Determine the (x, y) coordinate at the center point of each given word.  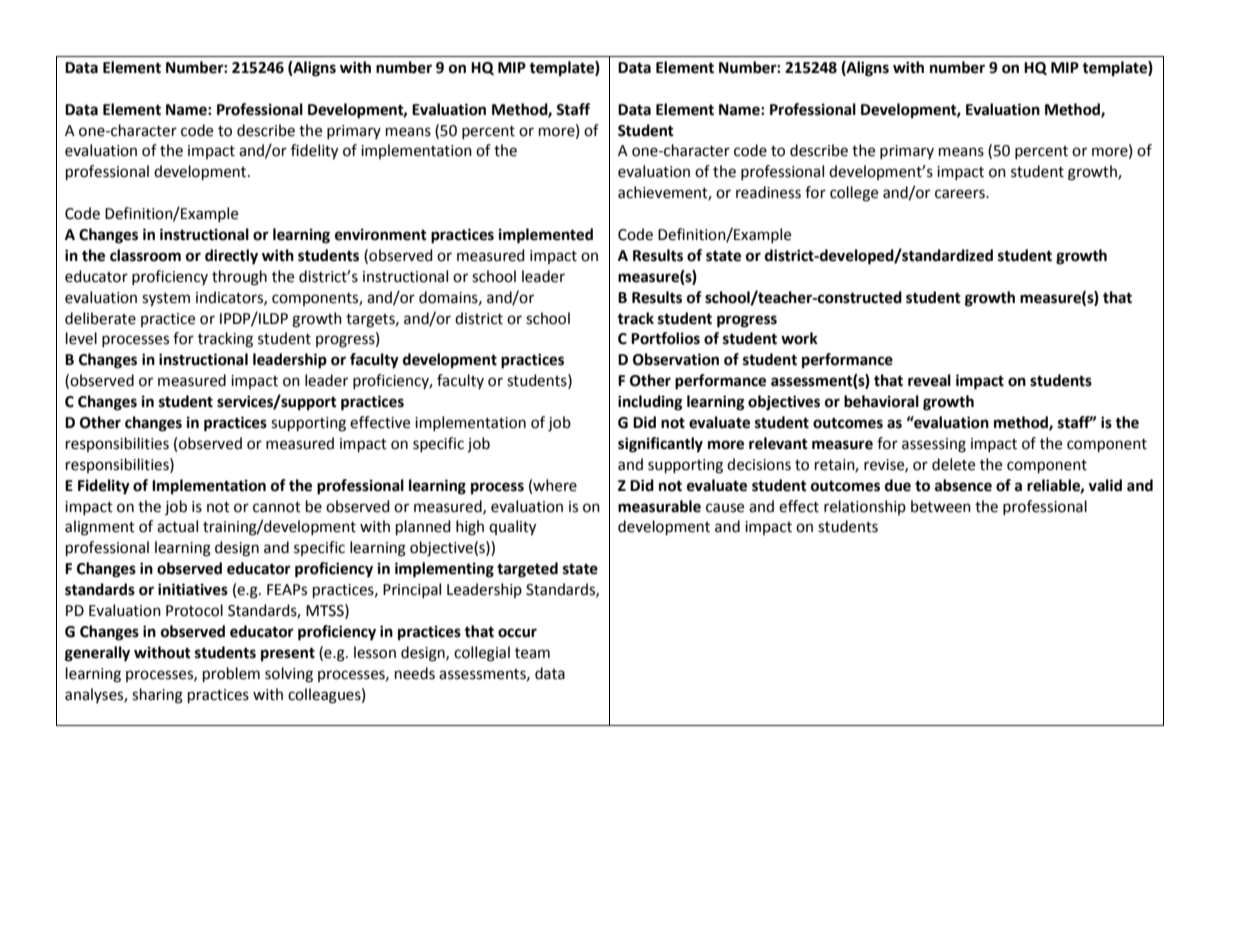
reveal (929, 380)
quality (512, 528)
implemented (546, 236)
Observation (676, 359)
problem (231, 675)
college (854, 194)
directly (231, 257)
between (941, 506)
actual (177, 526)
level (81, 338)
